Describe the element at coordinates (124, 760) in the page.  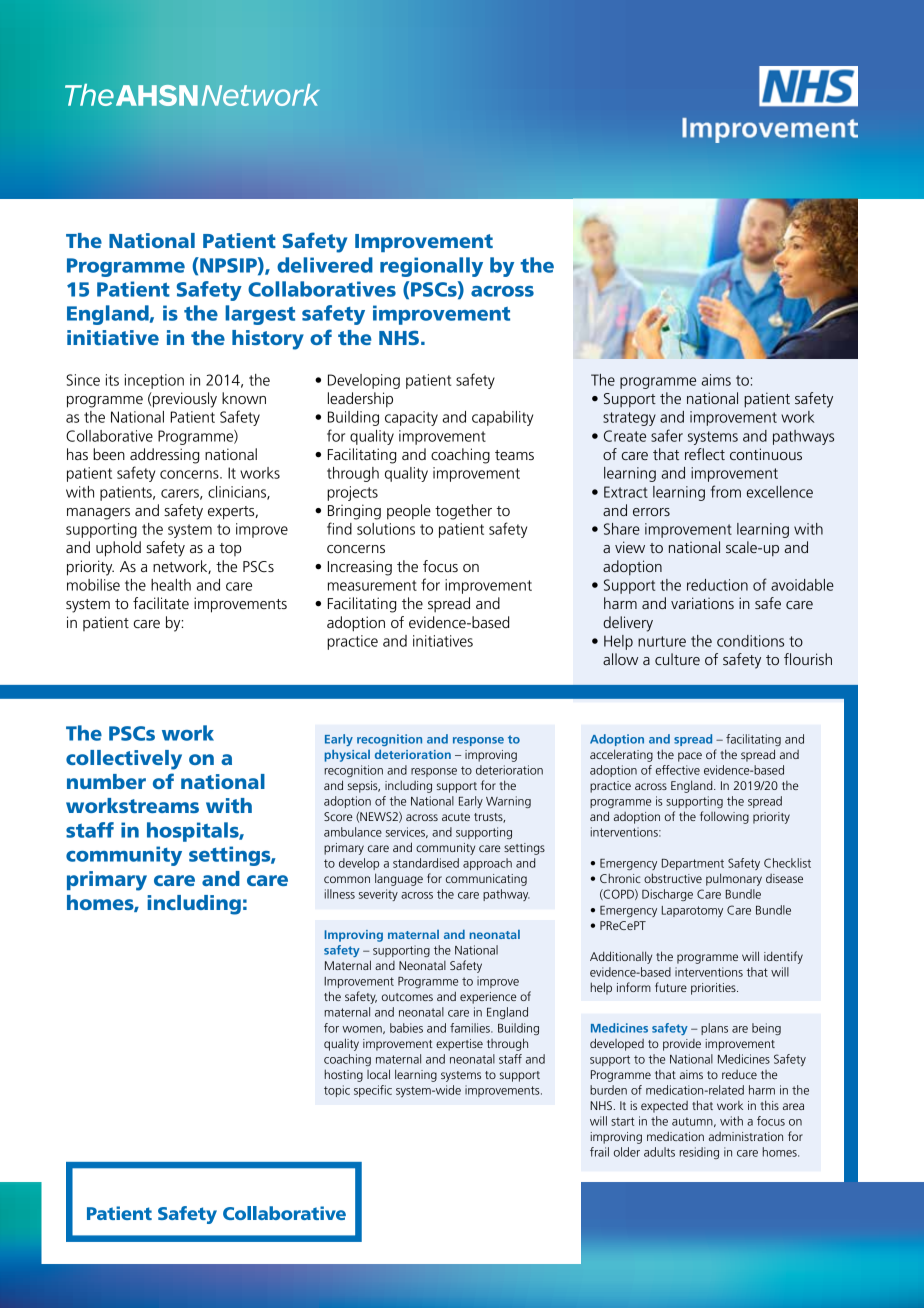
I see `collectively` at that location.
